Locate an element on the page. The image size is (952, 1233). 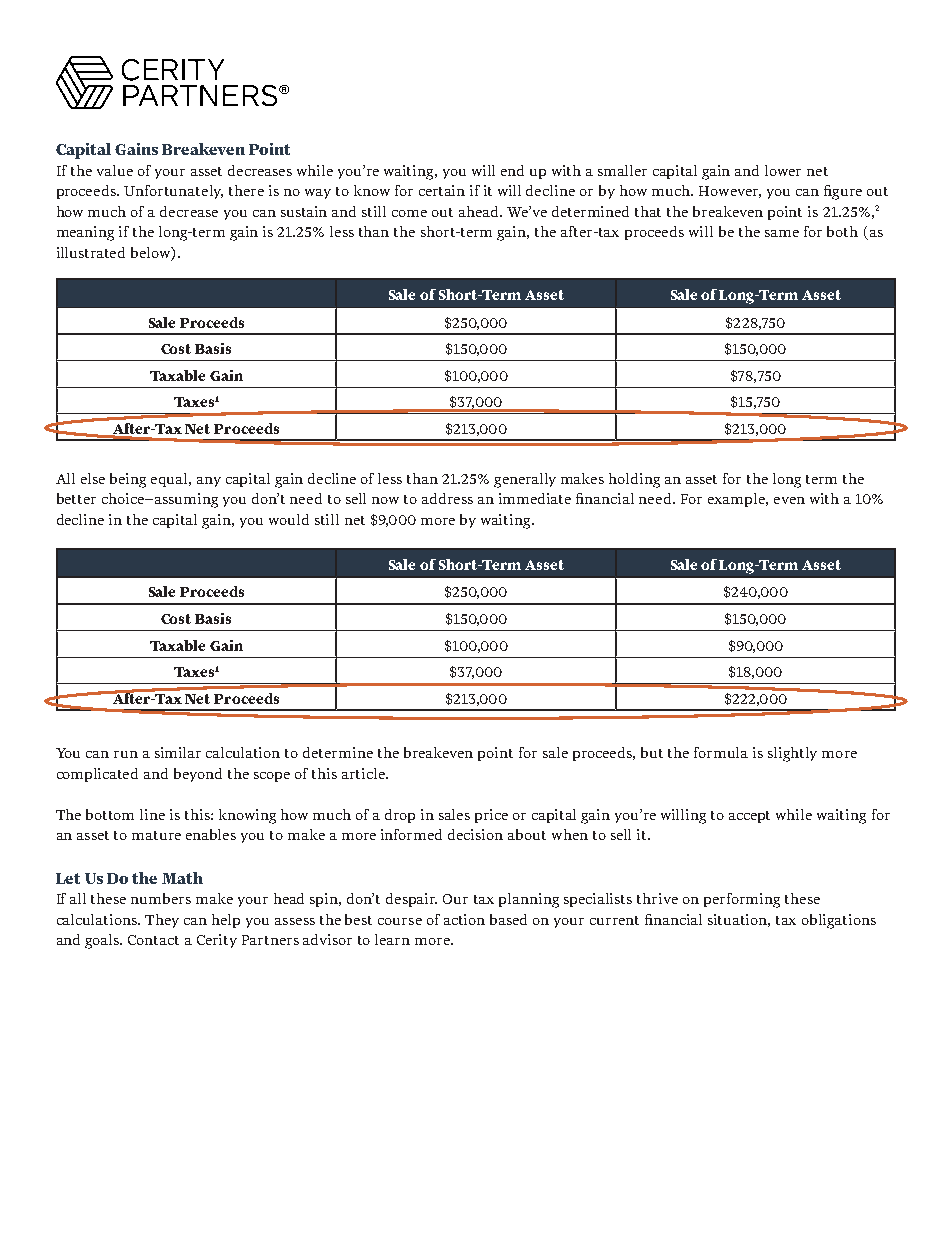
Unfortunately is located at coordinates (173, 192).
